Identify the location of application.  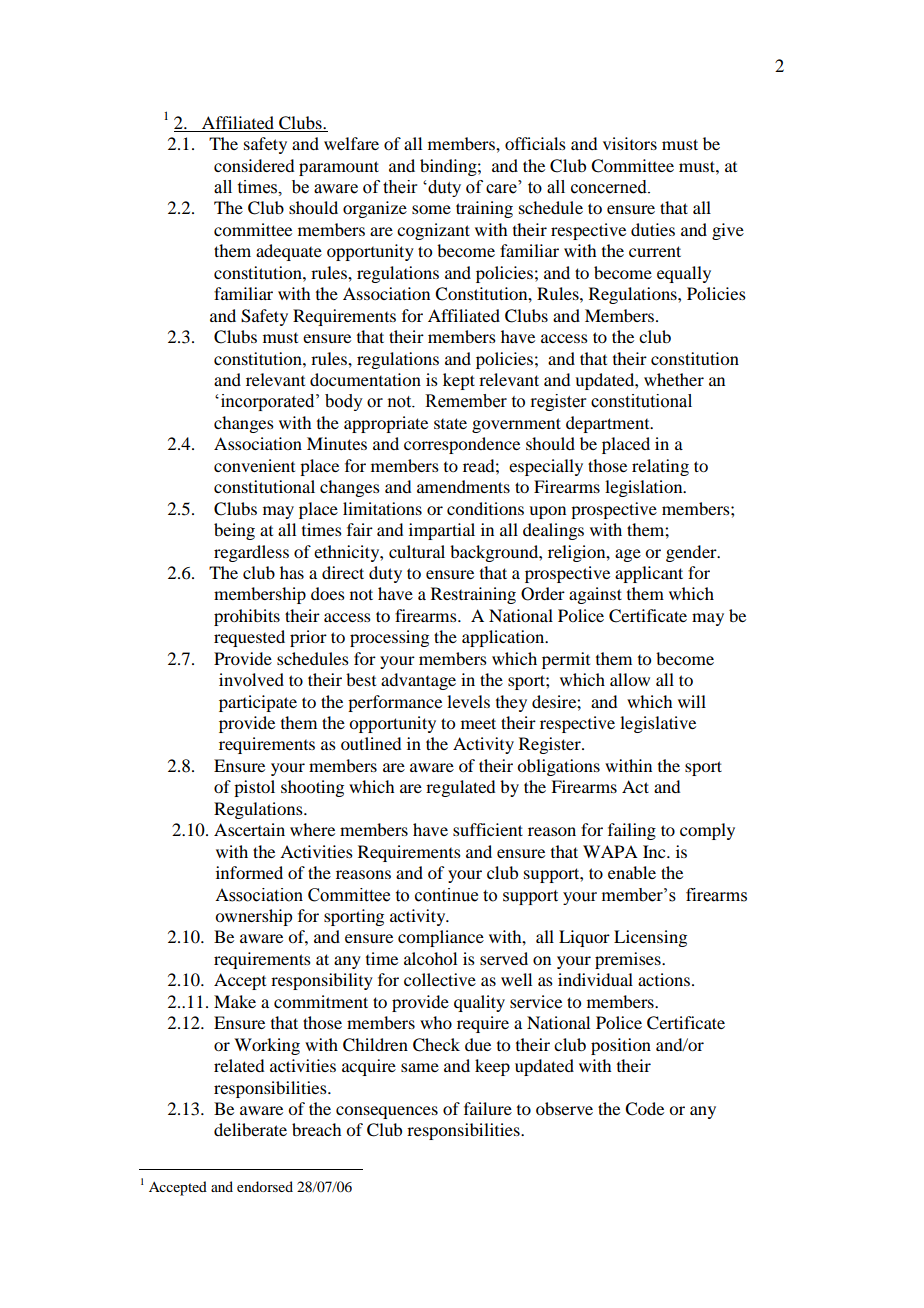
(504, 638).
